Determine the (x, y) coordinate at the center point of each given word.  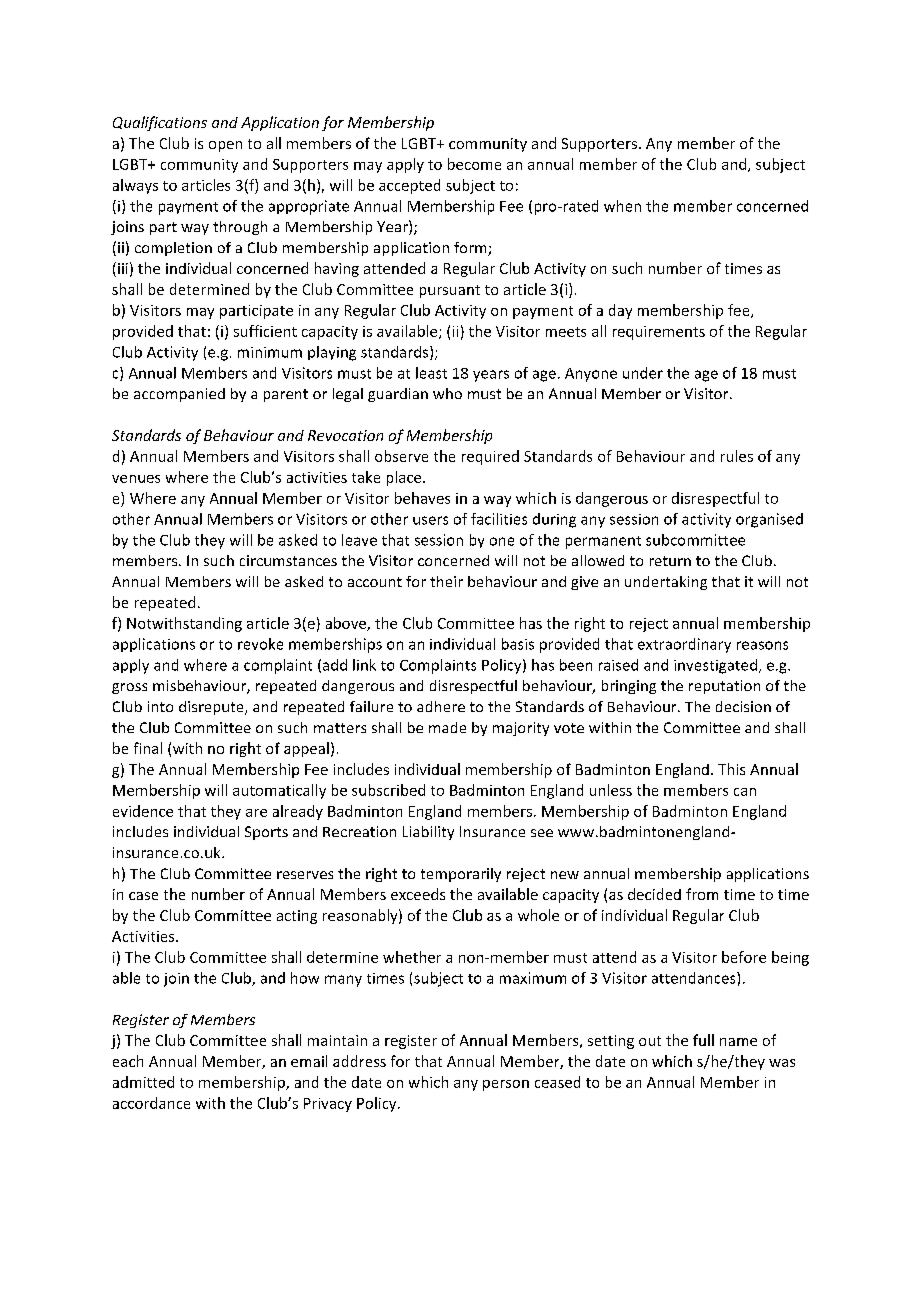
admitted (143, 1082)
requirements (659, 333)
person (506, 1085)
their (446, 581)
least (431, 373)
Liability (428, 833)
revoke (260, 644)
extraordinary (684, 645)
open (225, 146)
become (474, 164)
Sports (266, 833)
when (622, 206)
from (702, 894)
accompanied (179, 395)
